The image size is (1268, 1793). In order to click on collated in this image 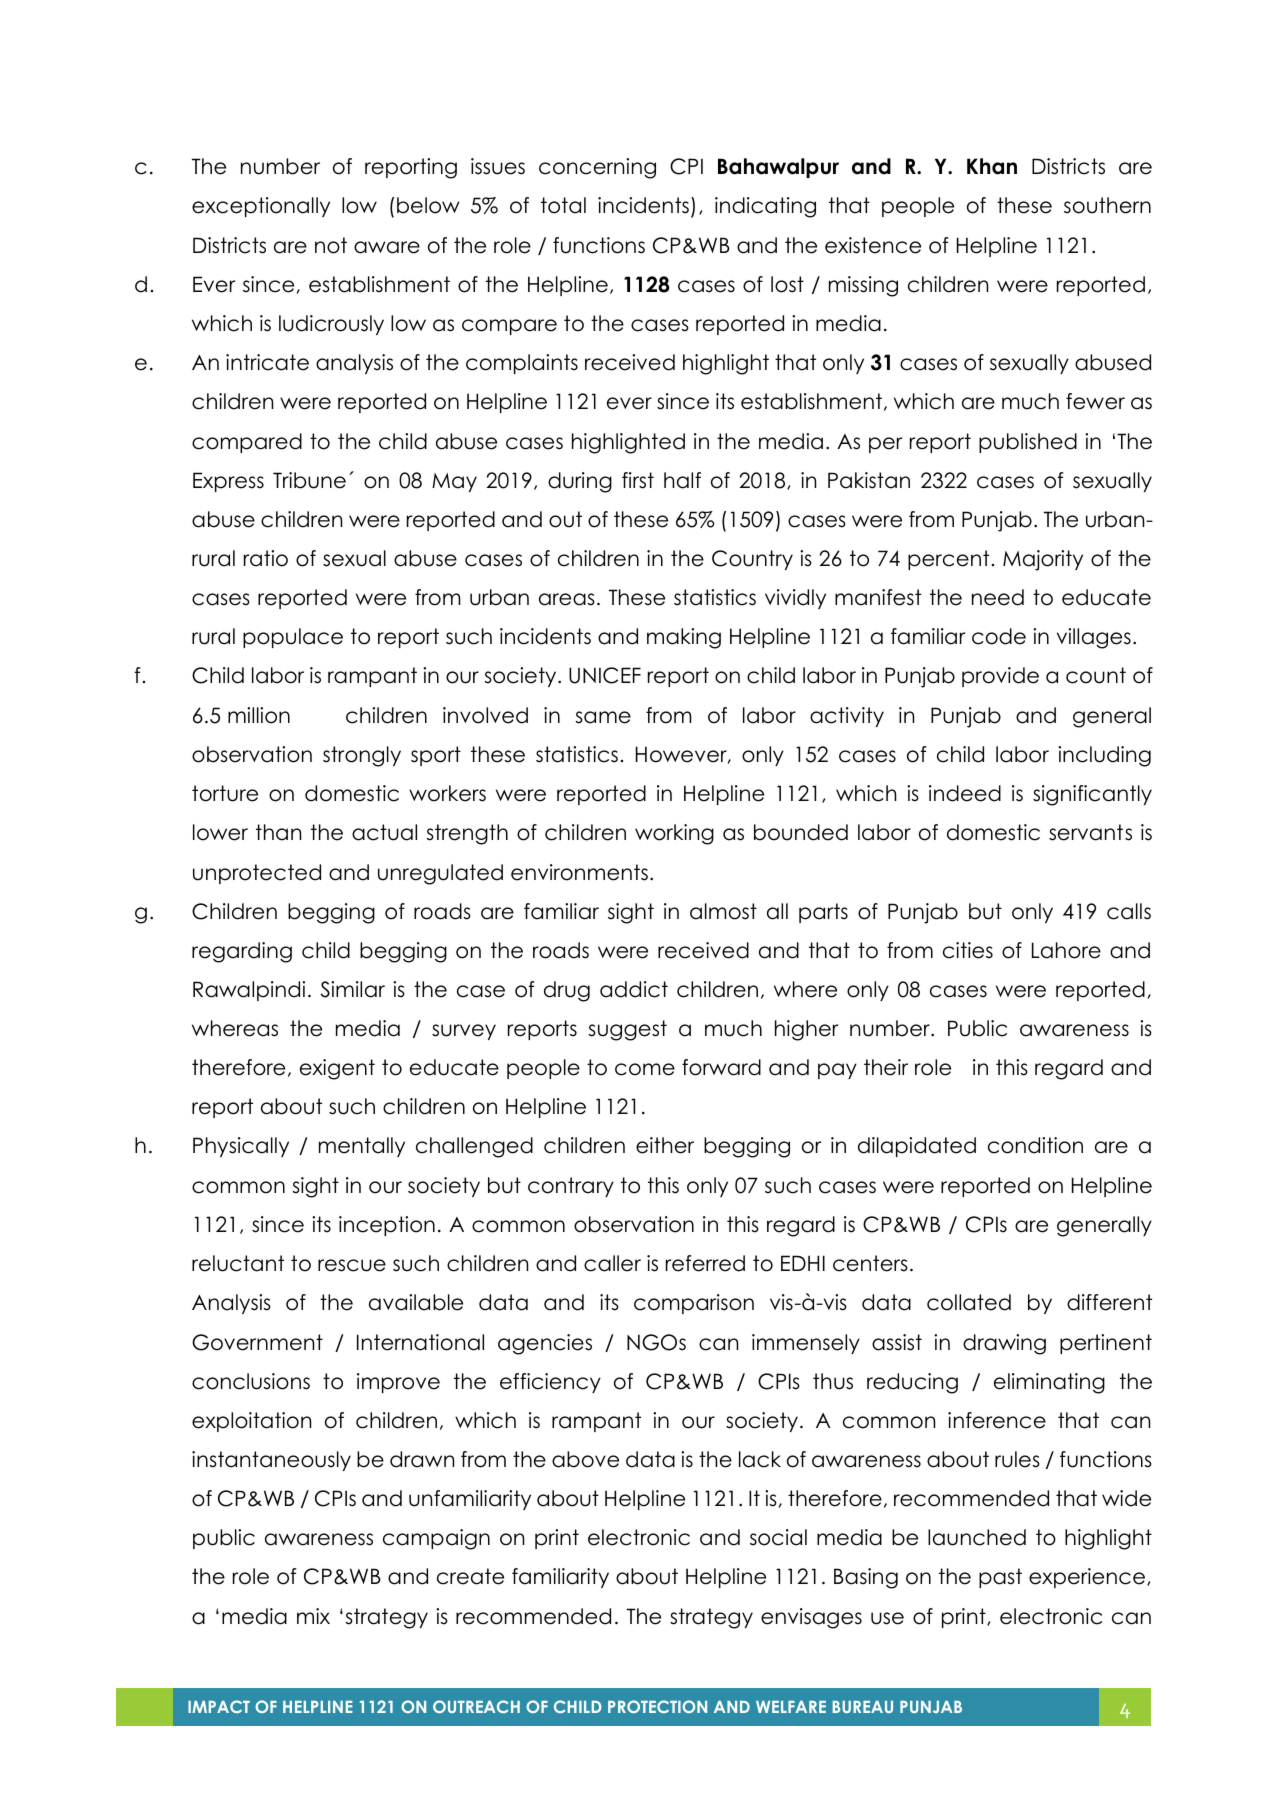, I will do `click(969, 1302)`.
